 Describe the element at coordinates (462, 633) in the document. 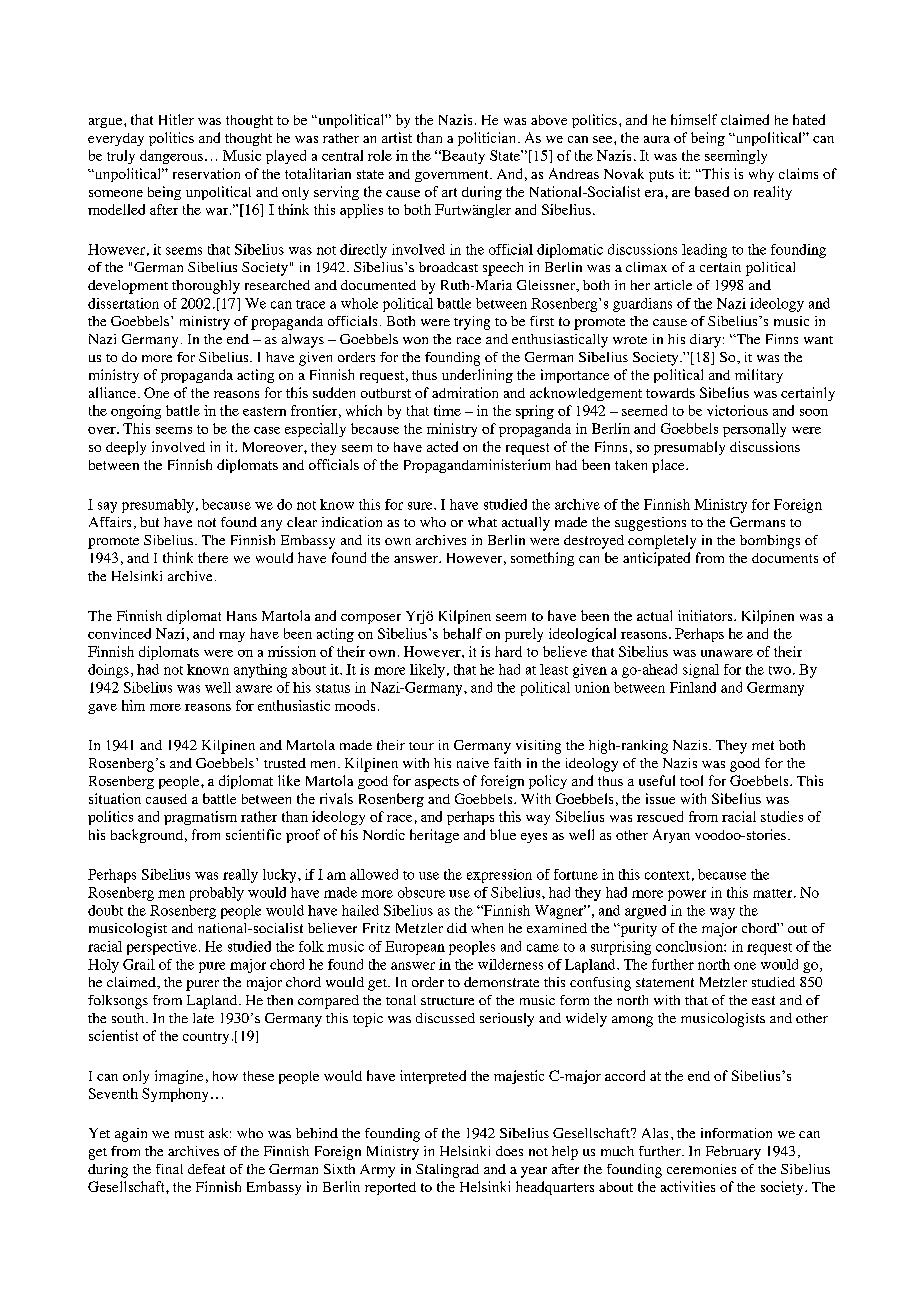

I see `behalf` at that location.
